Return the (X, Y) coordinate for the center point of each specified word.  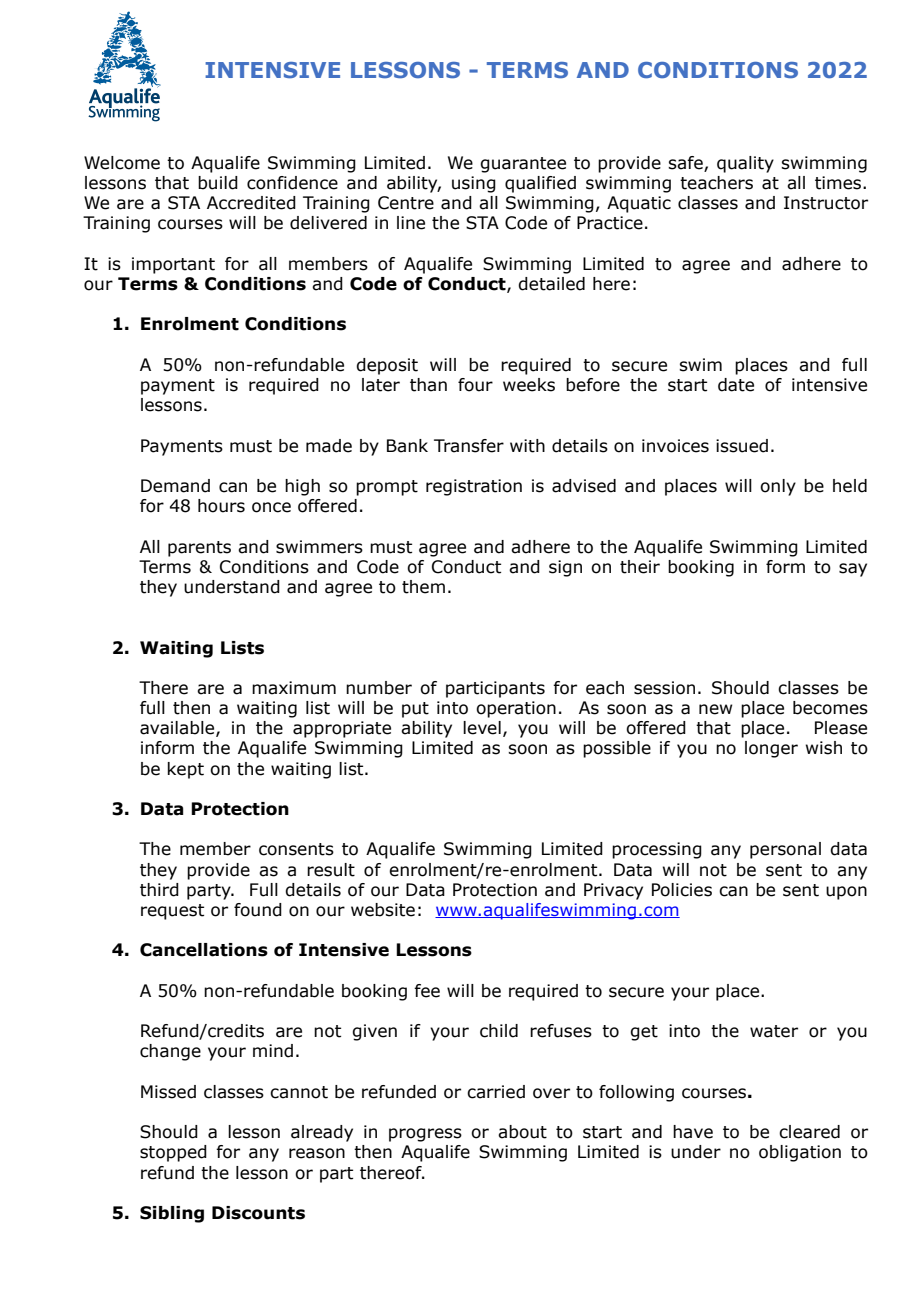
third (159, 890)
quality (745, 164)
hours (221, 506)
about (522, 1132)
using (474, 184)
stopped (173, 1153)
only (778, 487)
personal (785, 850)
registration (474, 487)
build (218, 183)
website (383, 910)
